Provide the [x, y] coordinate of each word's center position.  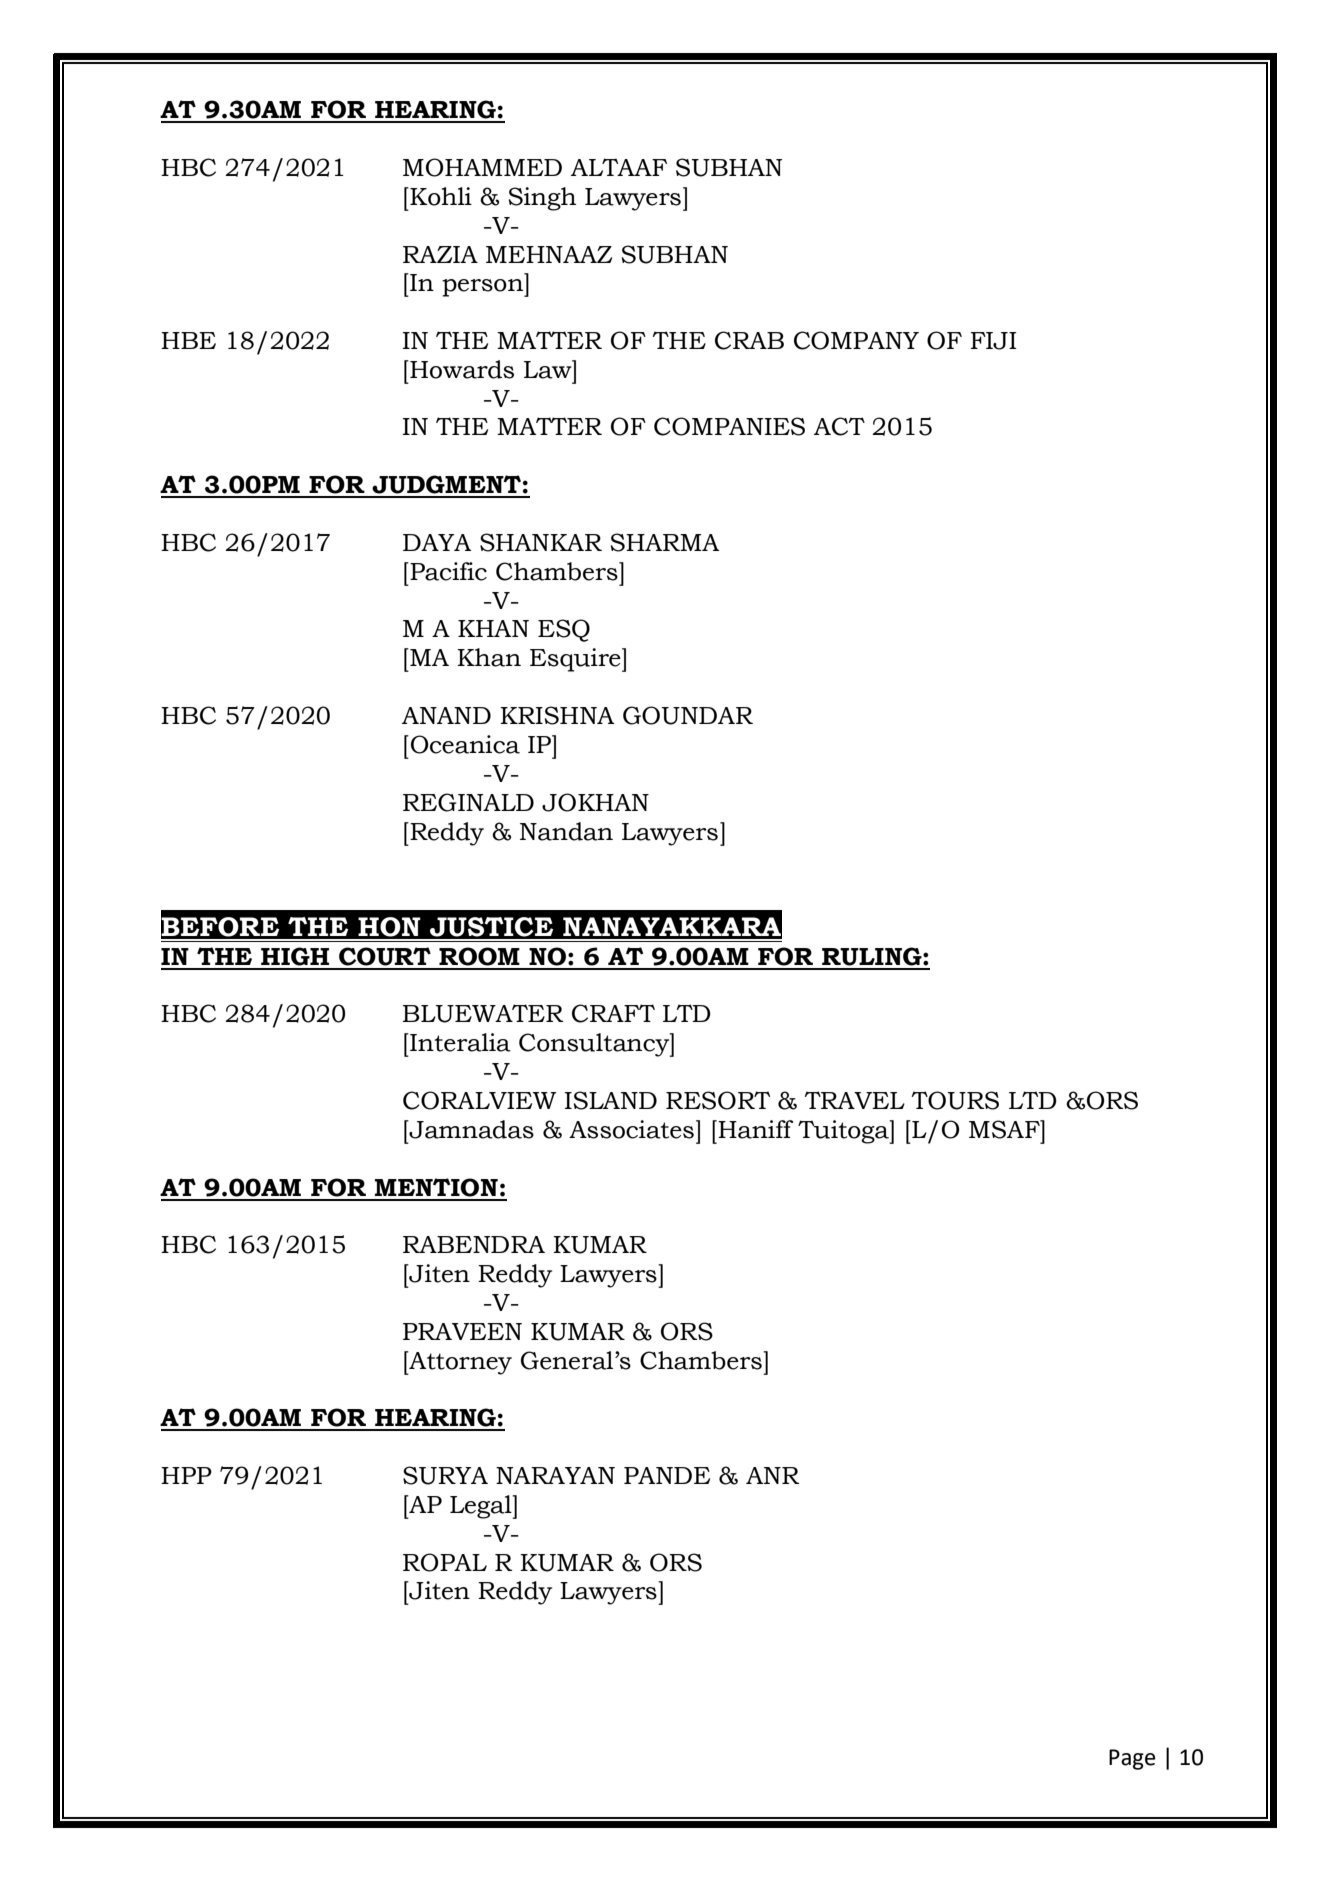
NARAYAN [555, 1475]
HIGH [295, 956]
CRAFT [613, 1013]
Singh [542, 199]
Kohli [440, 196]
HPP [186, 1475]
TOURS [955, 1100]
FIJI [994, 341]
